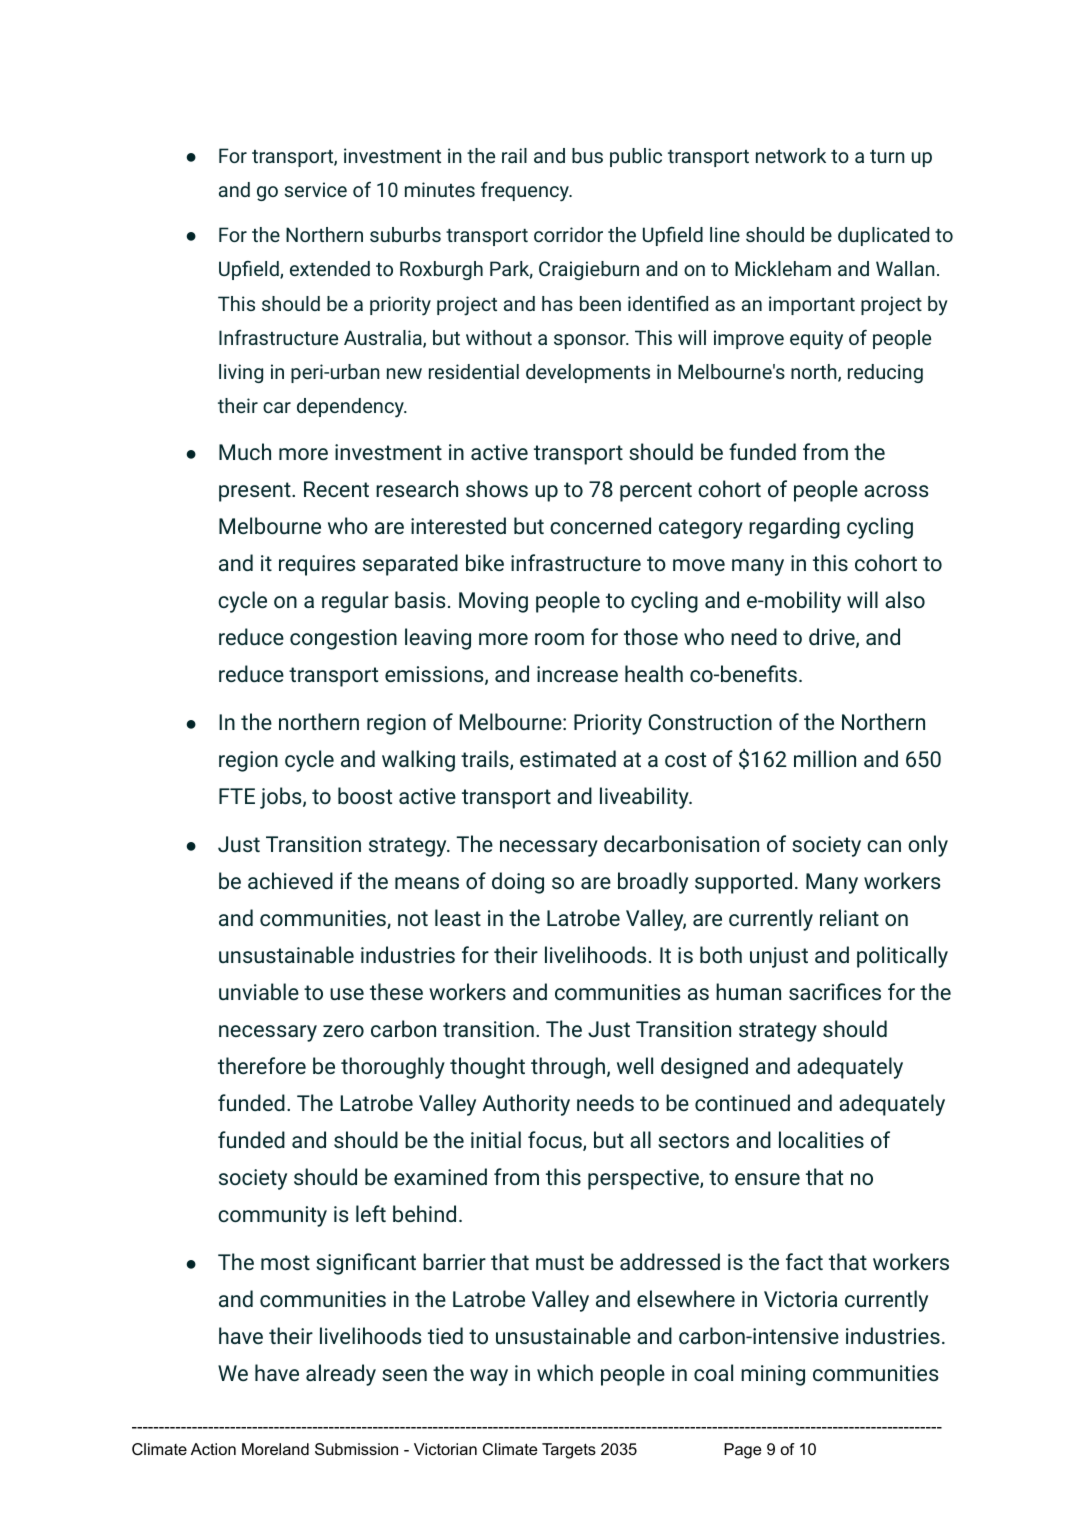 This page has width=1089, height=1538. Describe the element at coordinates (568, 234) in the page. I see `corridor` at that location.
